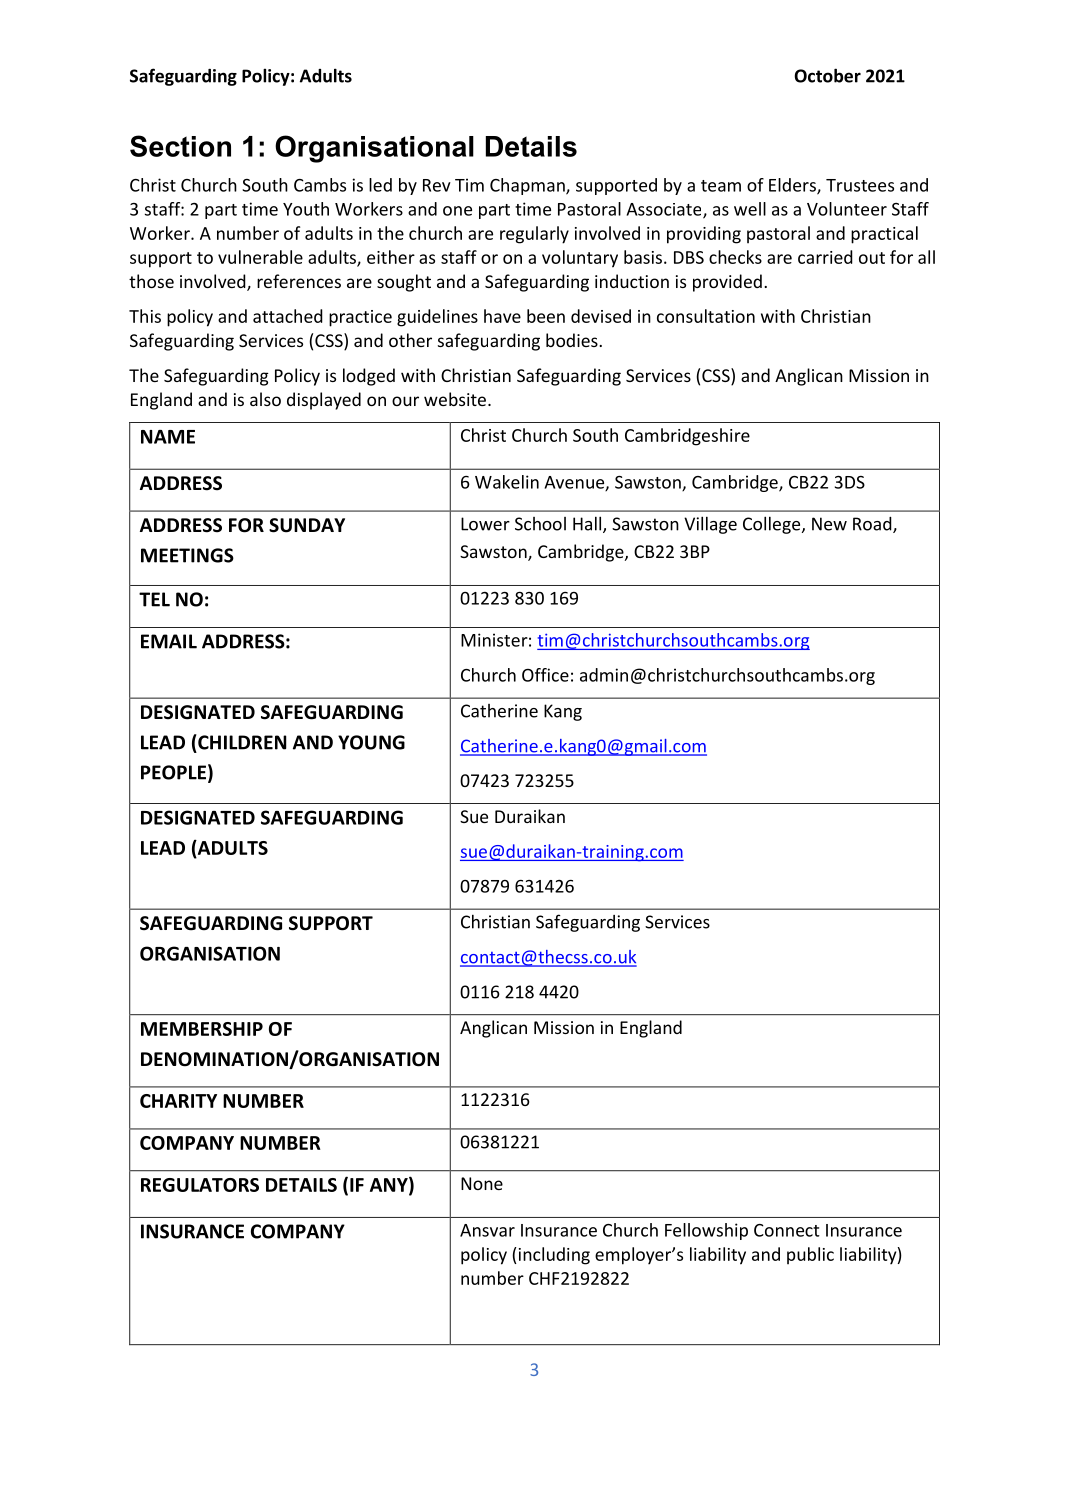 The width and height of the page is (1069, 1512). What do you see at coordinates (180, 146) in the page?
I see `Section` at bounding box center [180, 146].
